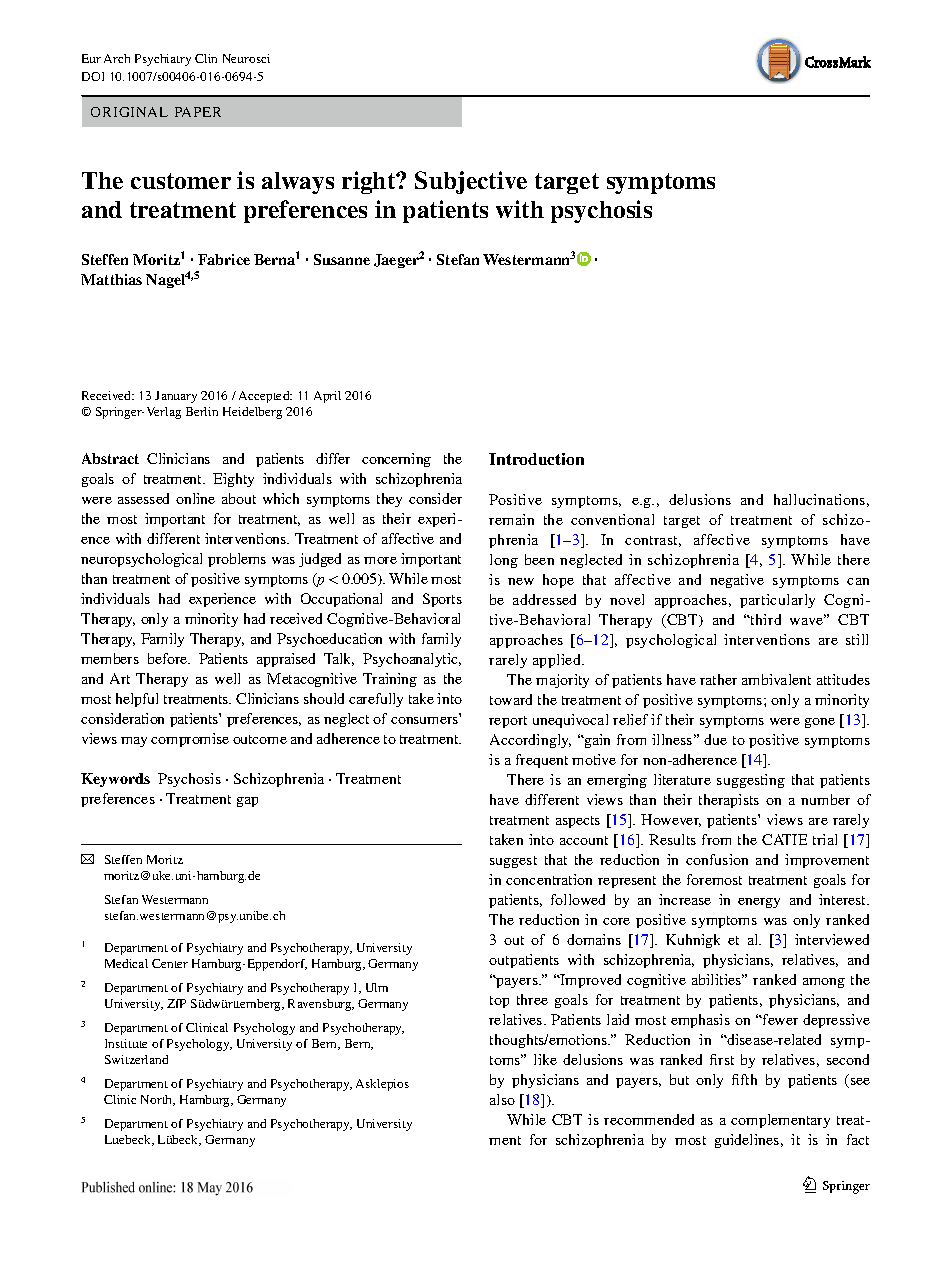  I want to click on contrast, so click(653, 541).
